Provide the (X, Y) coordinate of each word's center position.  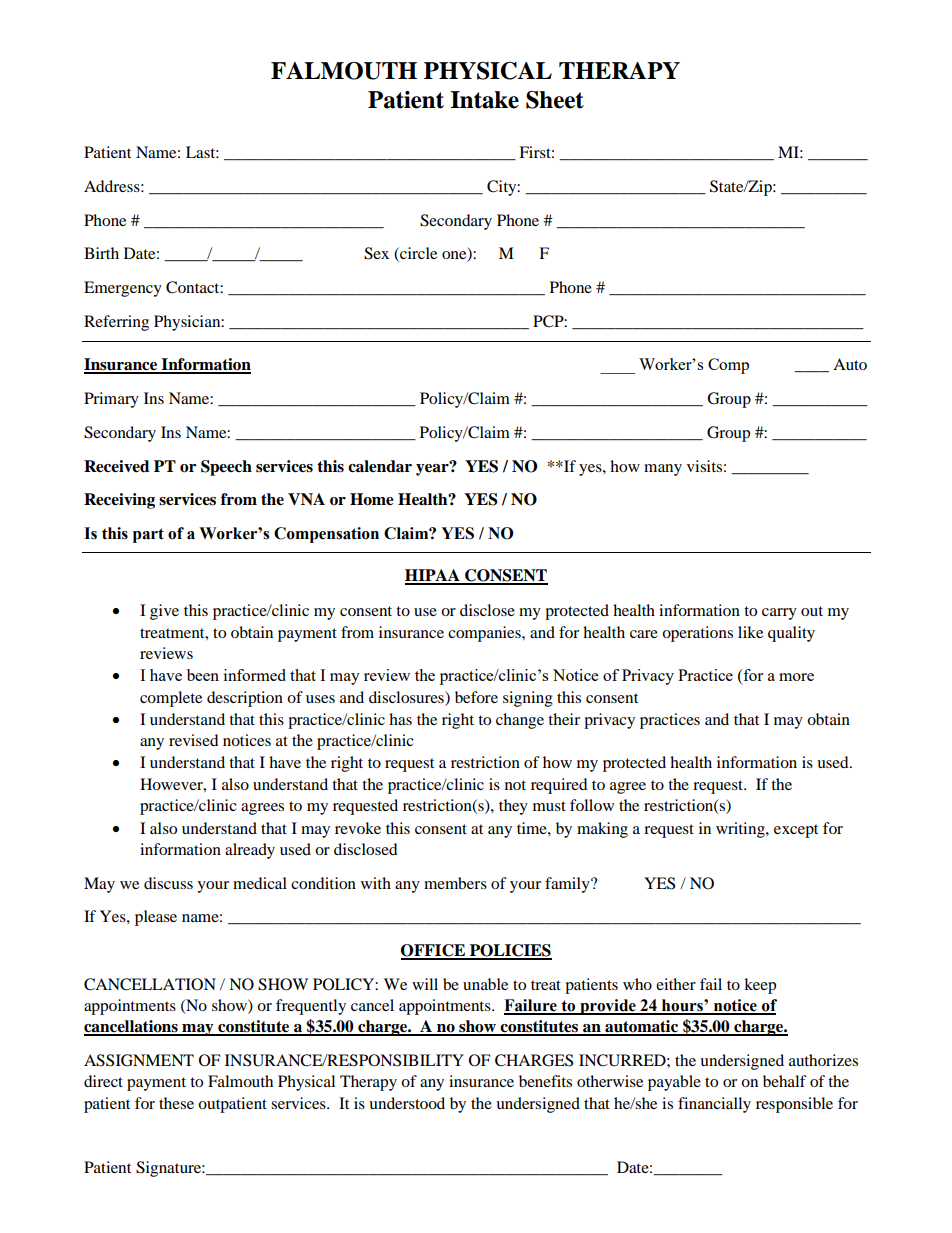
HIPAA (433, 576)
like (750, 632)
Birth (101, 253)
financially (714, 1105)
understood (407, 1103)
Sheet (555, 100)
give (164, 612)
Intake (484, 100)
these (176, 1103)
